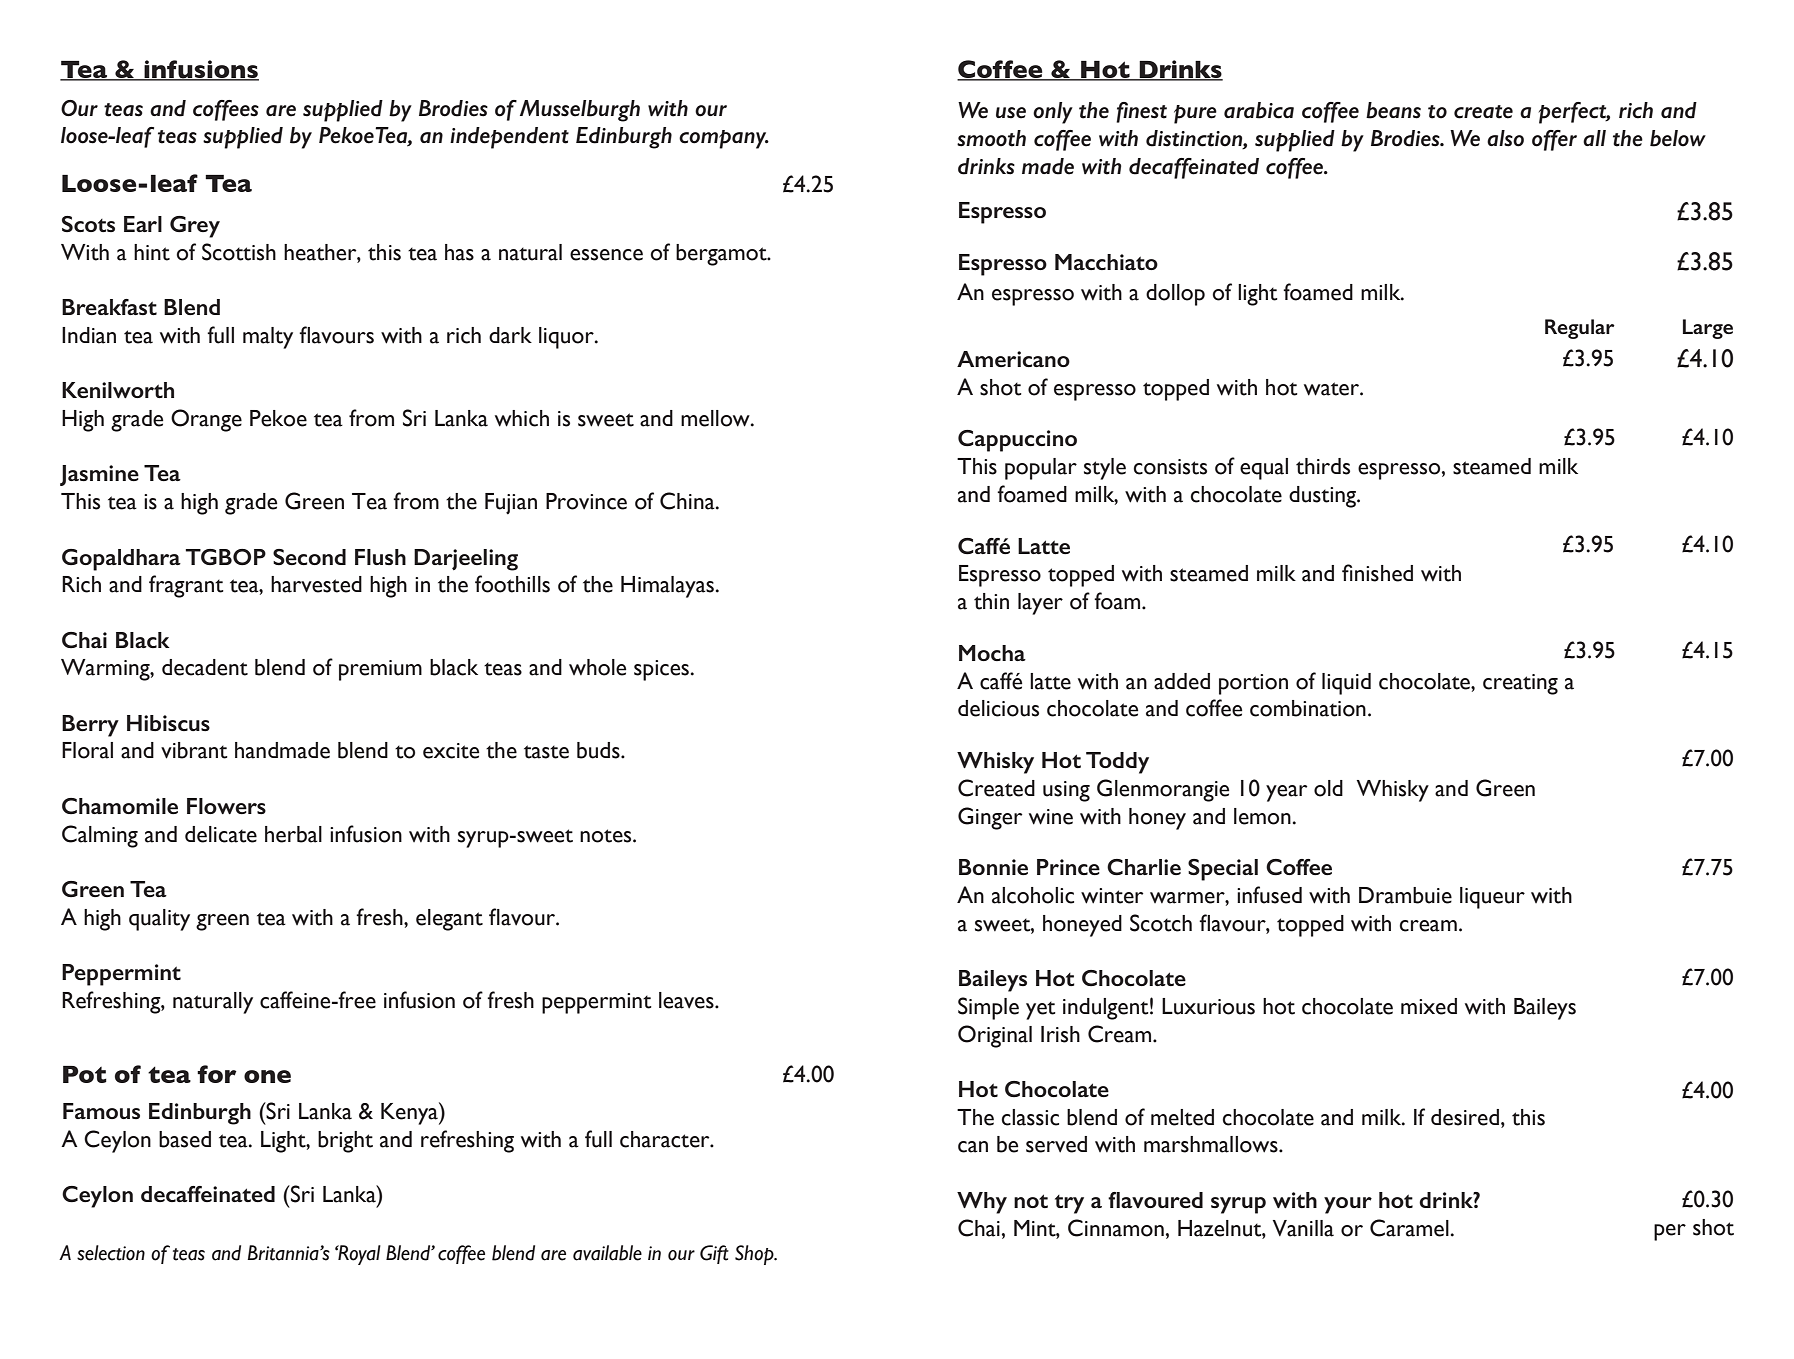 This page has height=1359, width=1794. Describe the element at coordinates (982, 1203) in the page. I see `Why` at that location.
